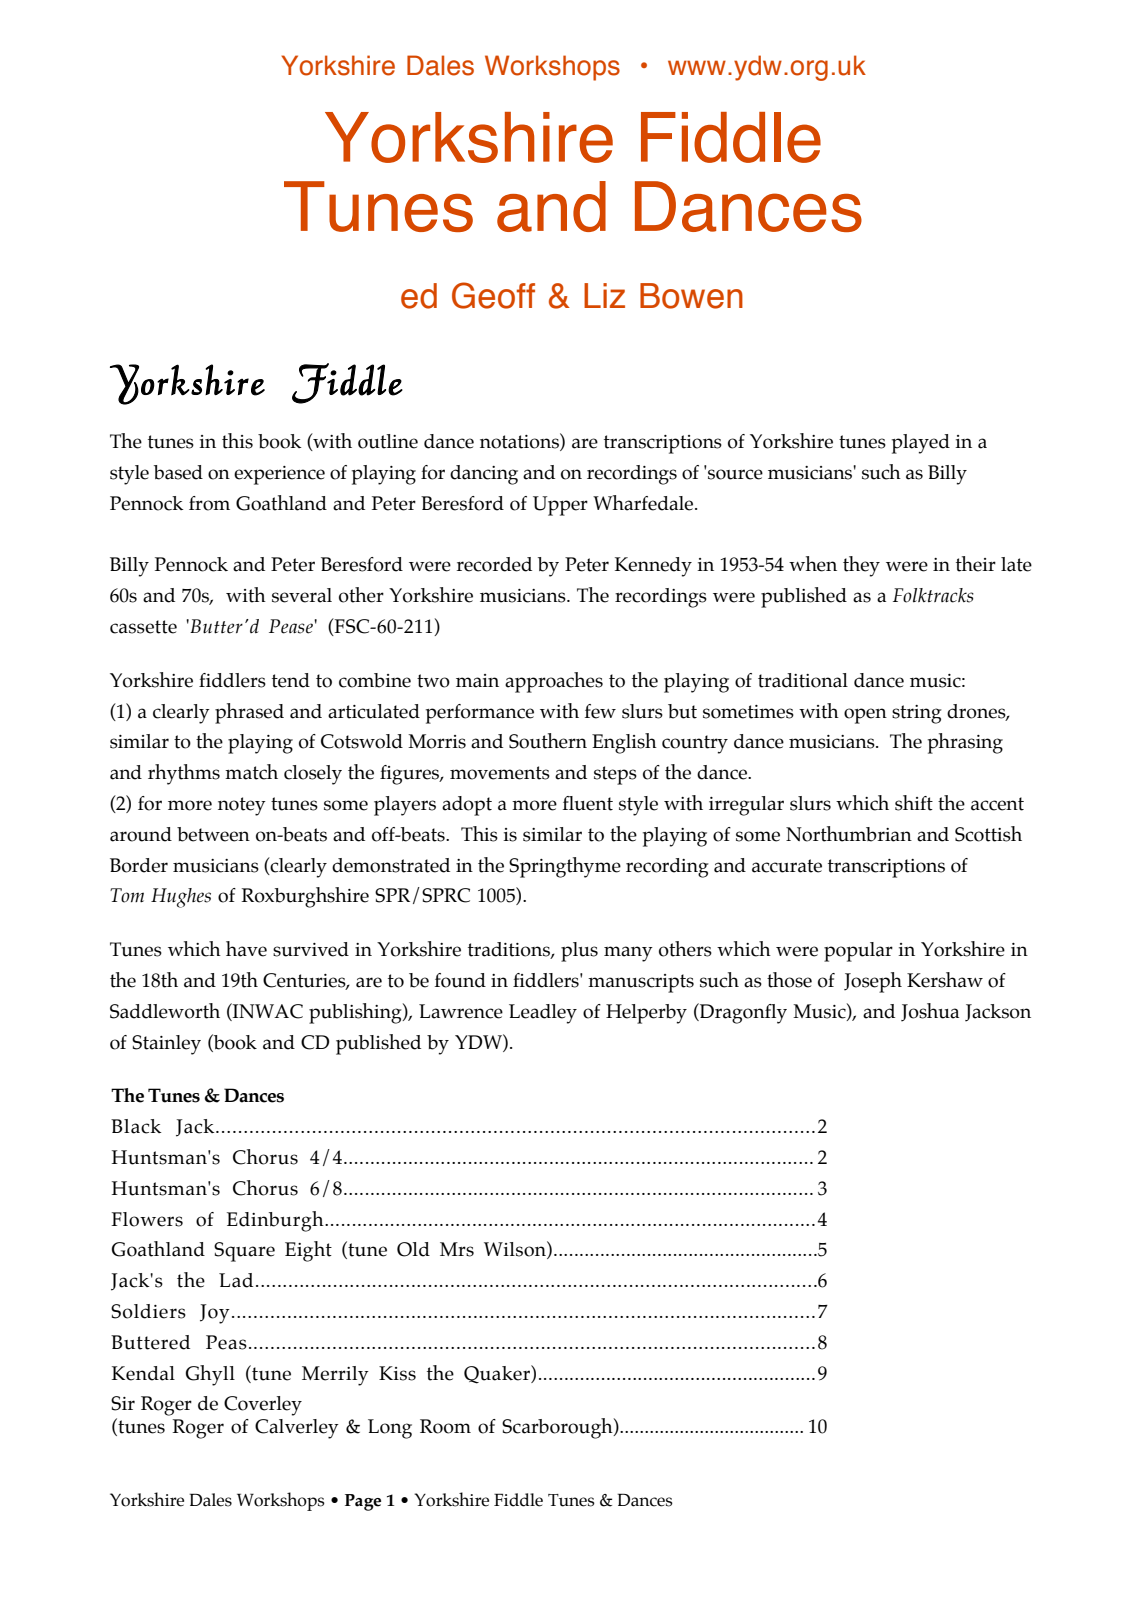 The image size is (1145, 1620). What do you see at coordinates (554, 682) in the screenshot?
I see `approaches` at bounding box center [554, 682].
